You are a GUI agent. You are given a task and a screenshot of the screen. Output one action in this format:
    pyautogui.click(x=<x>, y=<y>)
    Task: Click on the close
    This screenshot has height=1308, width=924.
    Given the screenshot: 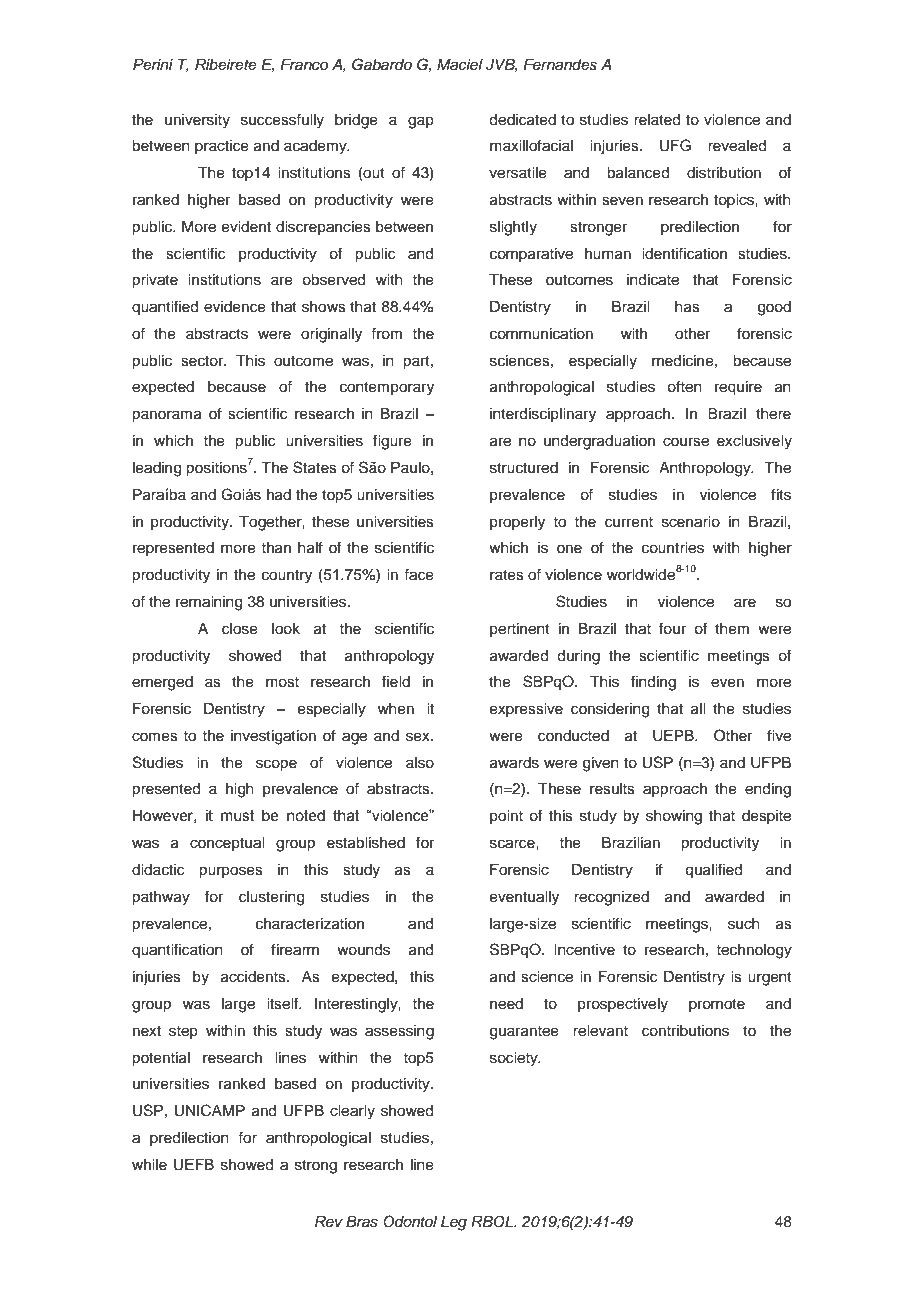 What is the action you would take?
    pyautogui.click(x=240, y=629)
